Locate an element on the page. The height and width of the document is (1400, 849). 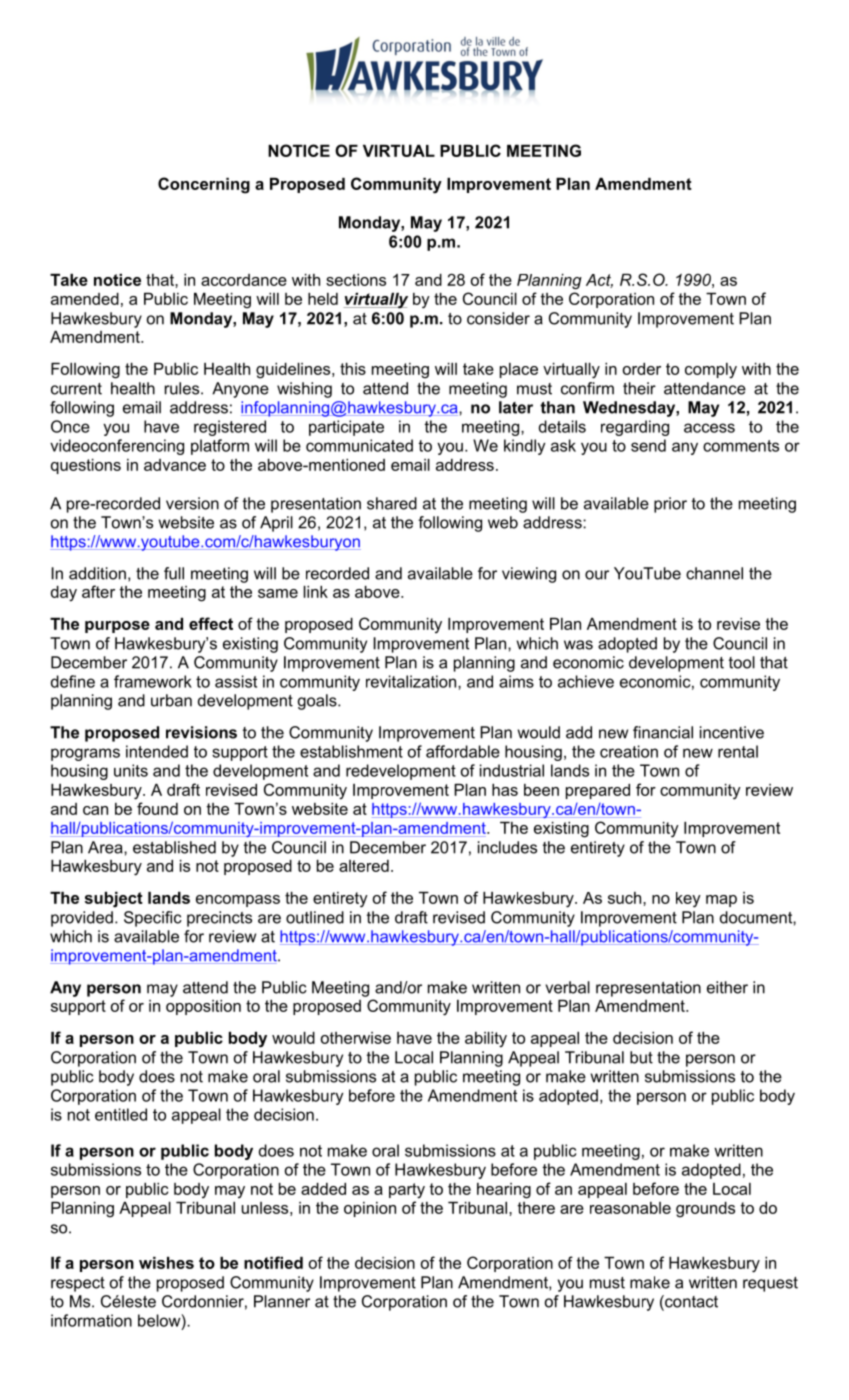
opinion is located at coordinates (370, 1209).
